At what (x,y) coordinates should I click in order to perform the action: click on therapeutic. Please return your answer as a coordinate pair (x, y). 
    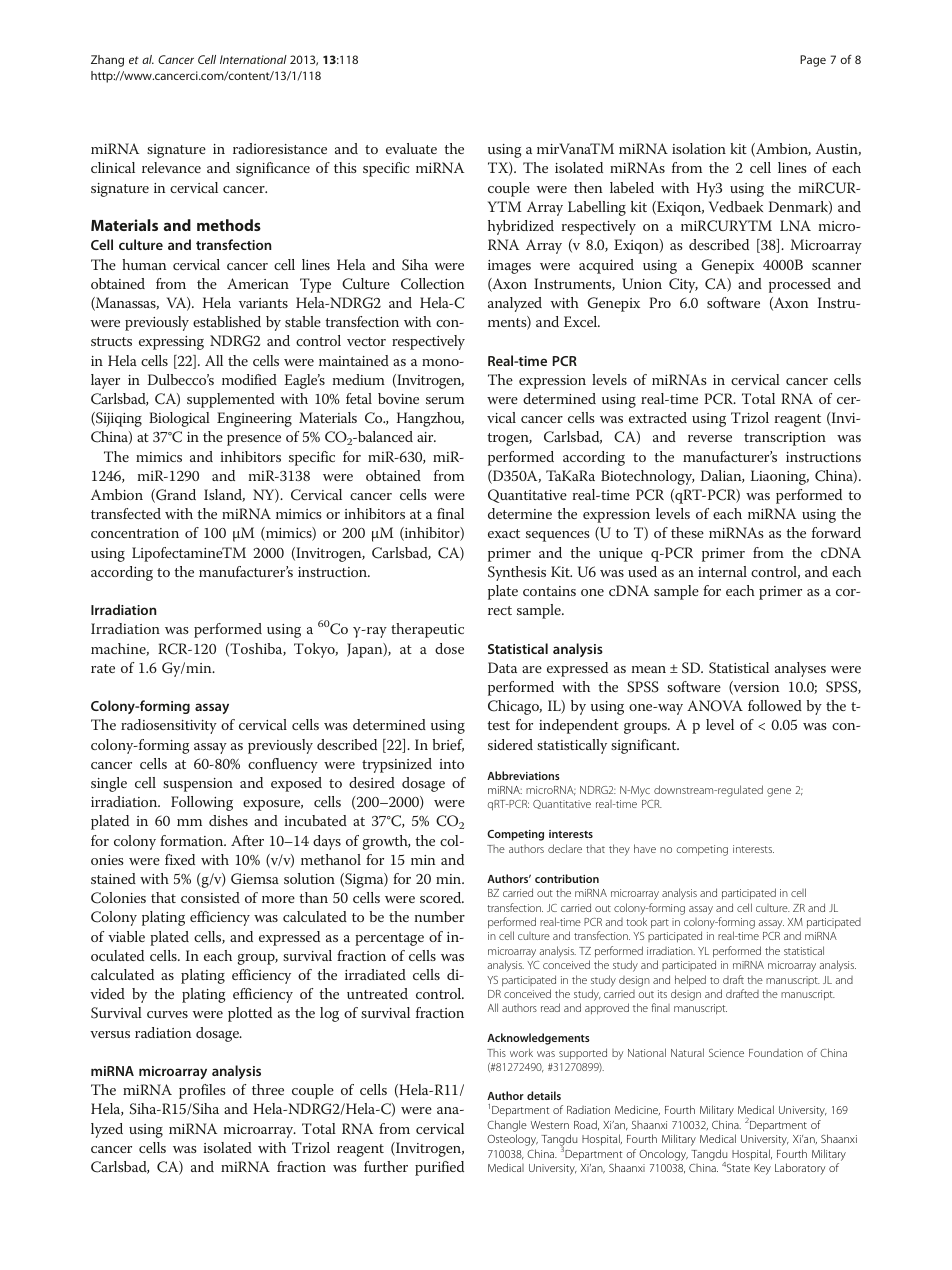
    Looking at the image, I should click on (427, 630).
